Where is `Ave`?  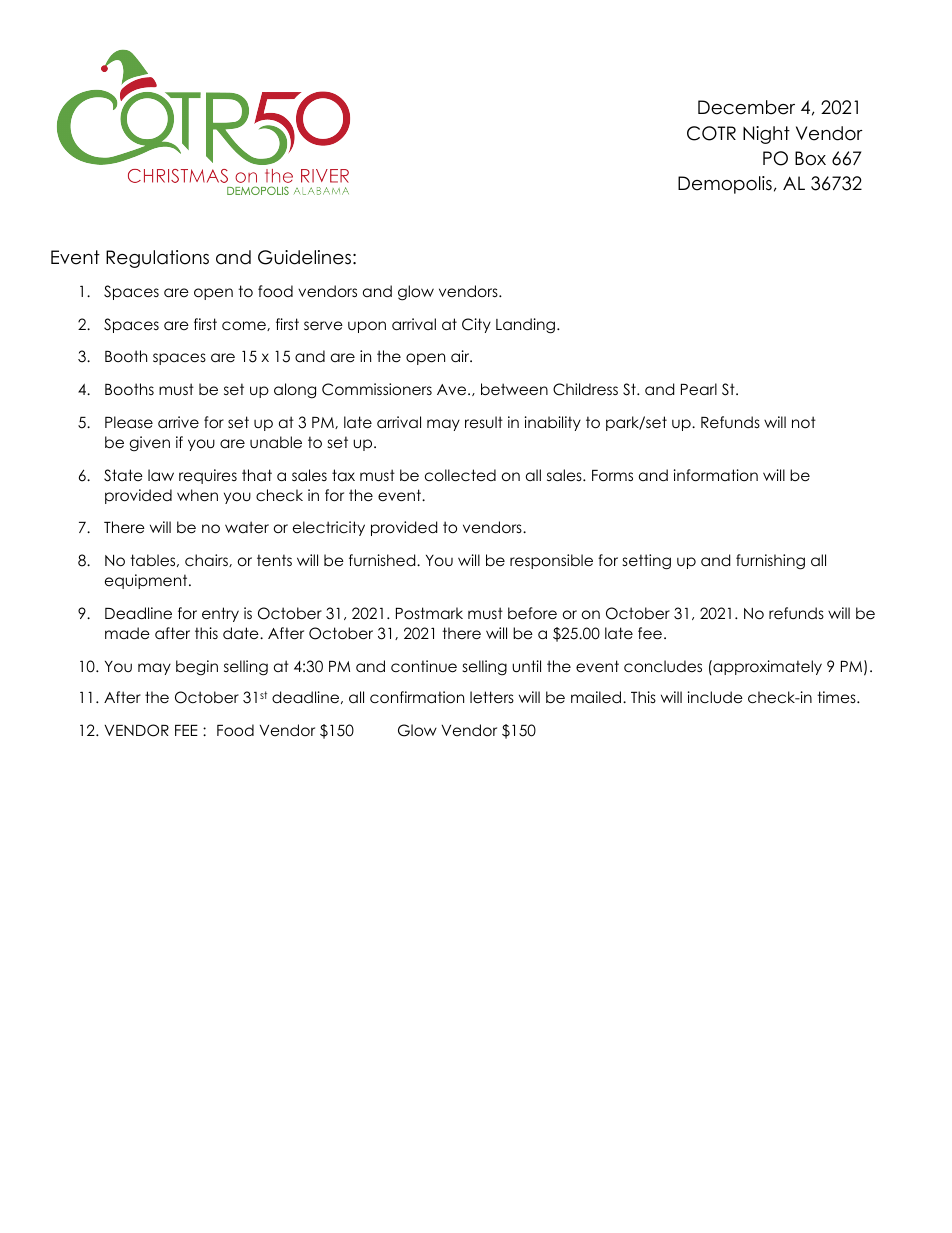 Ave is located at coordinates (453, 389).
